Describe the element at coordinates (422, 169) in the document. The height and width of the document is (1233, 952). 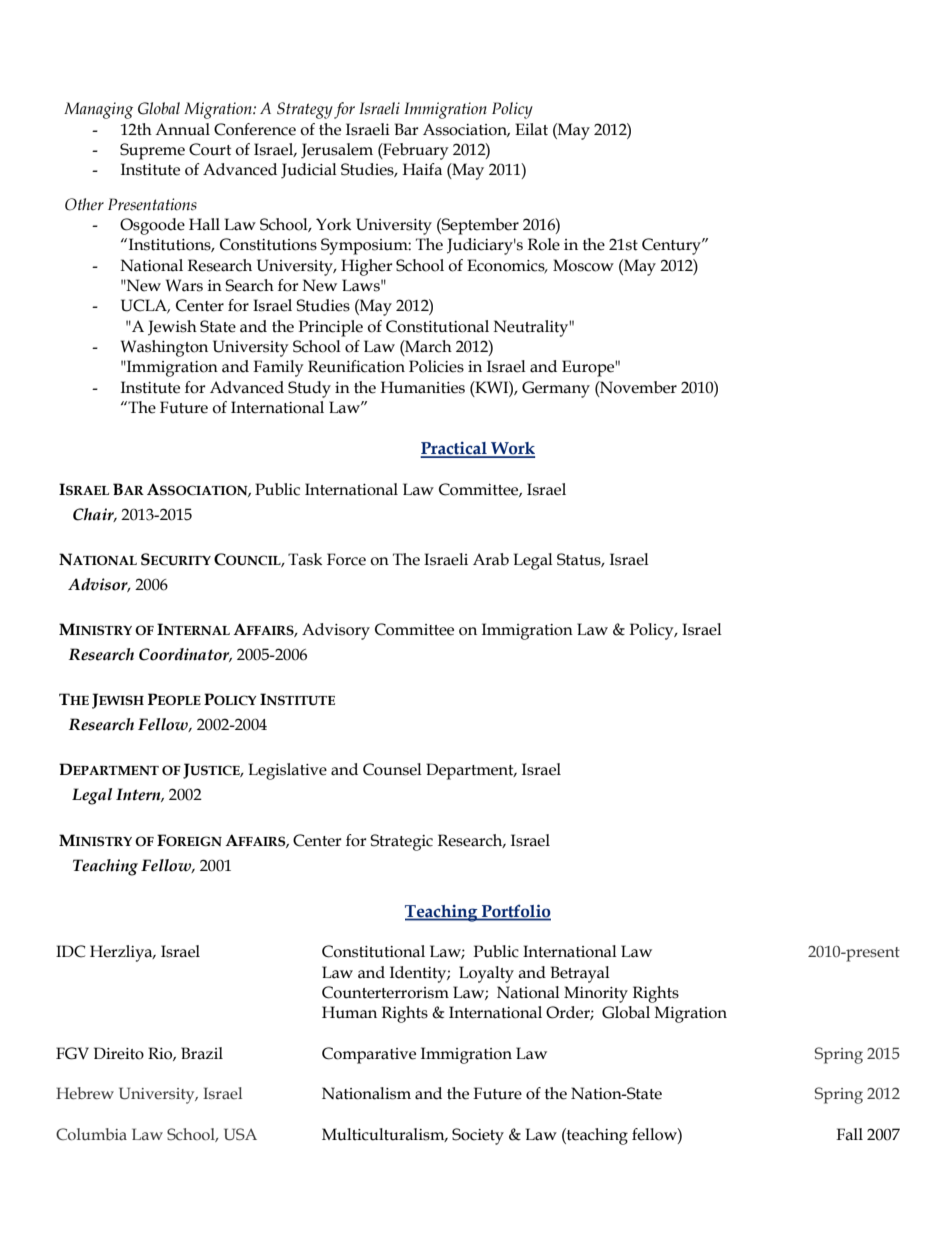
I see `Haifa` at that location.
